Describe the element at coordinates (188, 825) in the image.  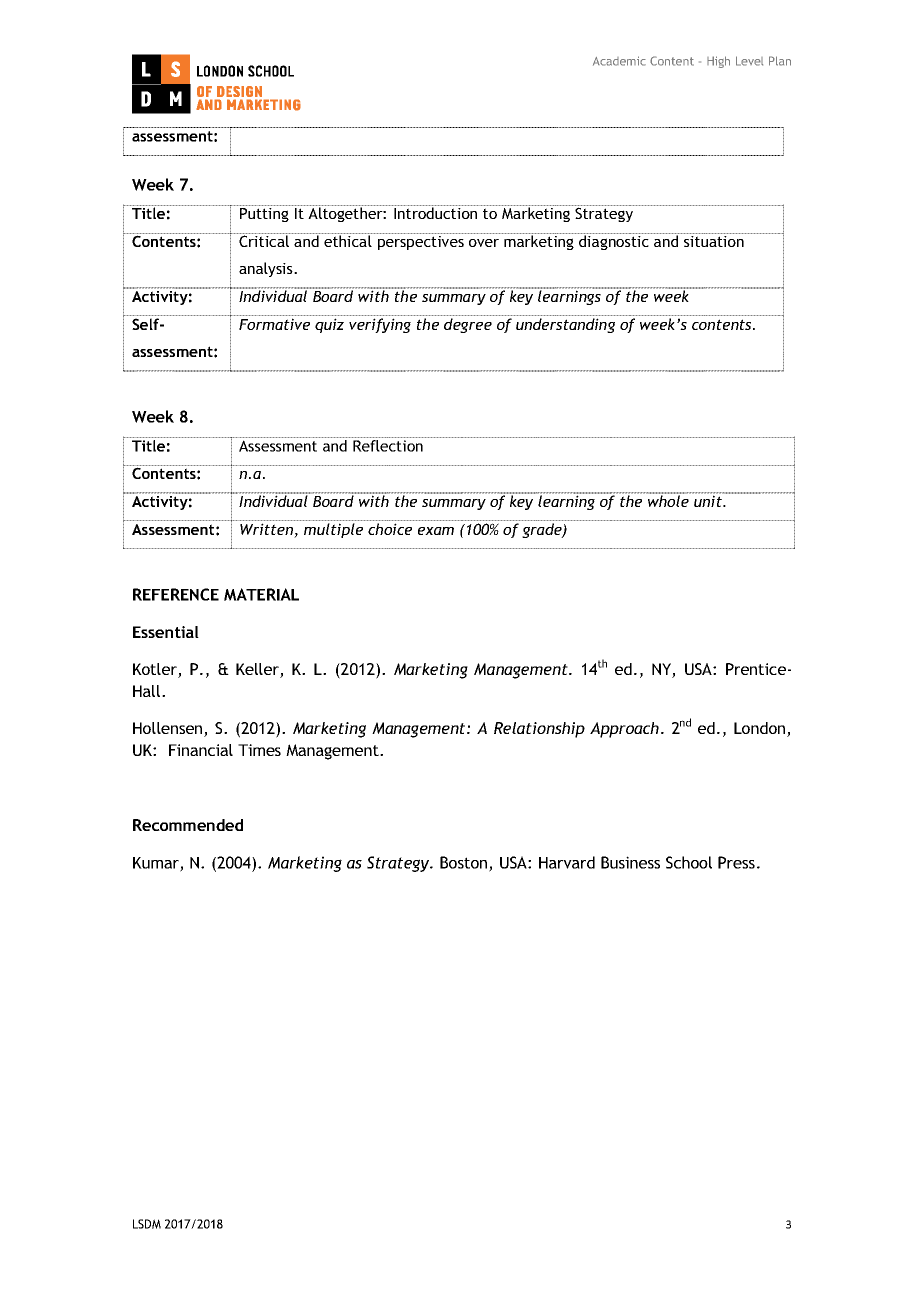
I see `Recommended` at that location.
